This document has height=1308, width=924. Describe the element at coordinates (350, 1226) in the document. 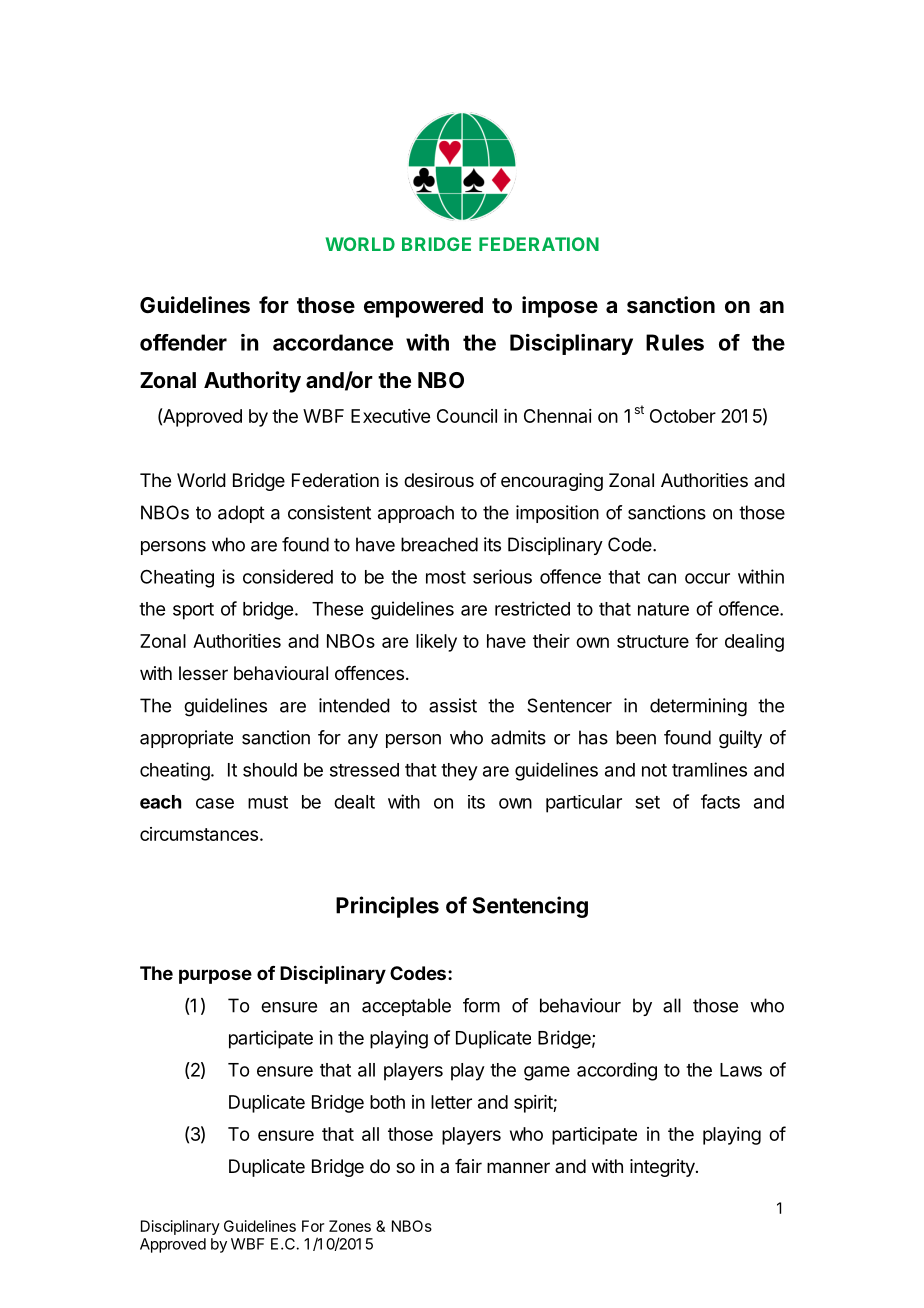

I see `Zones` at that location.
